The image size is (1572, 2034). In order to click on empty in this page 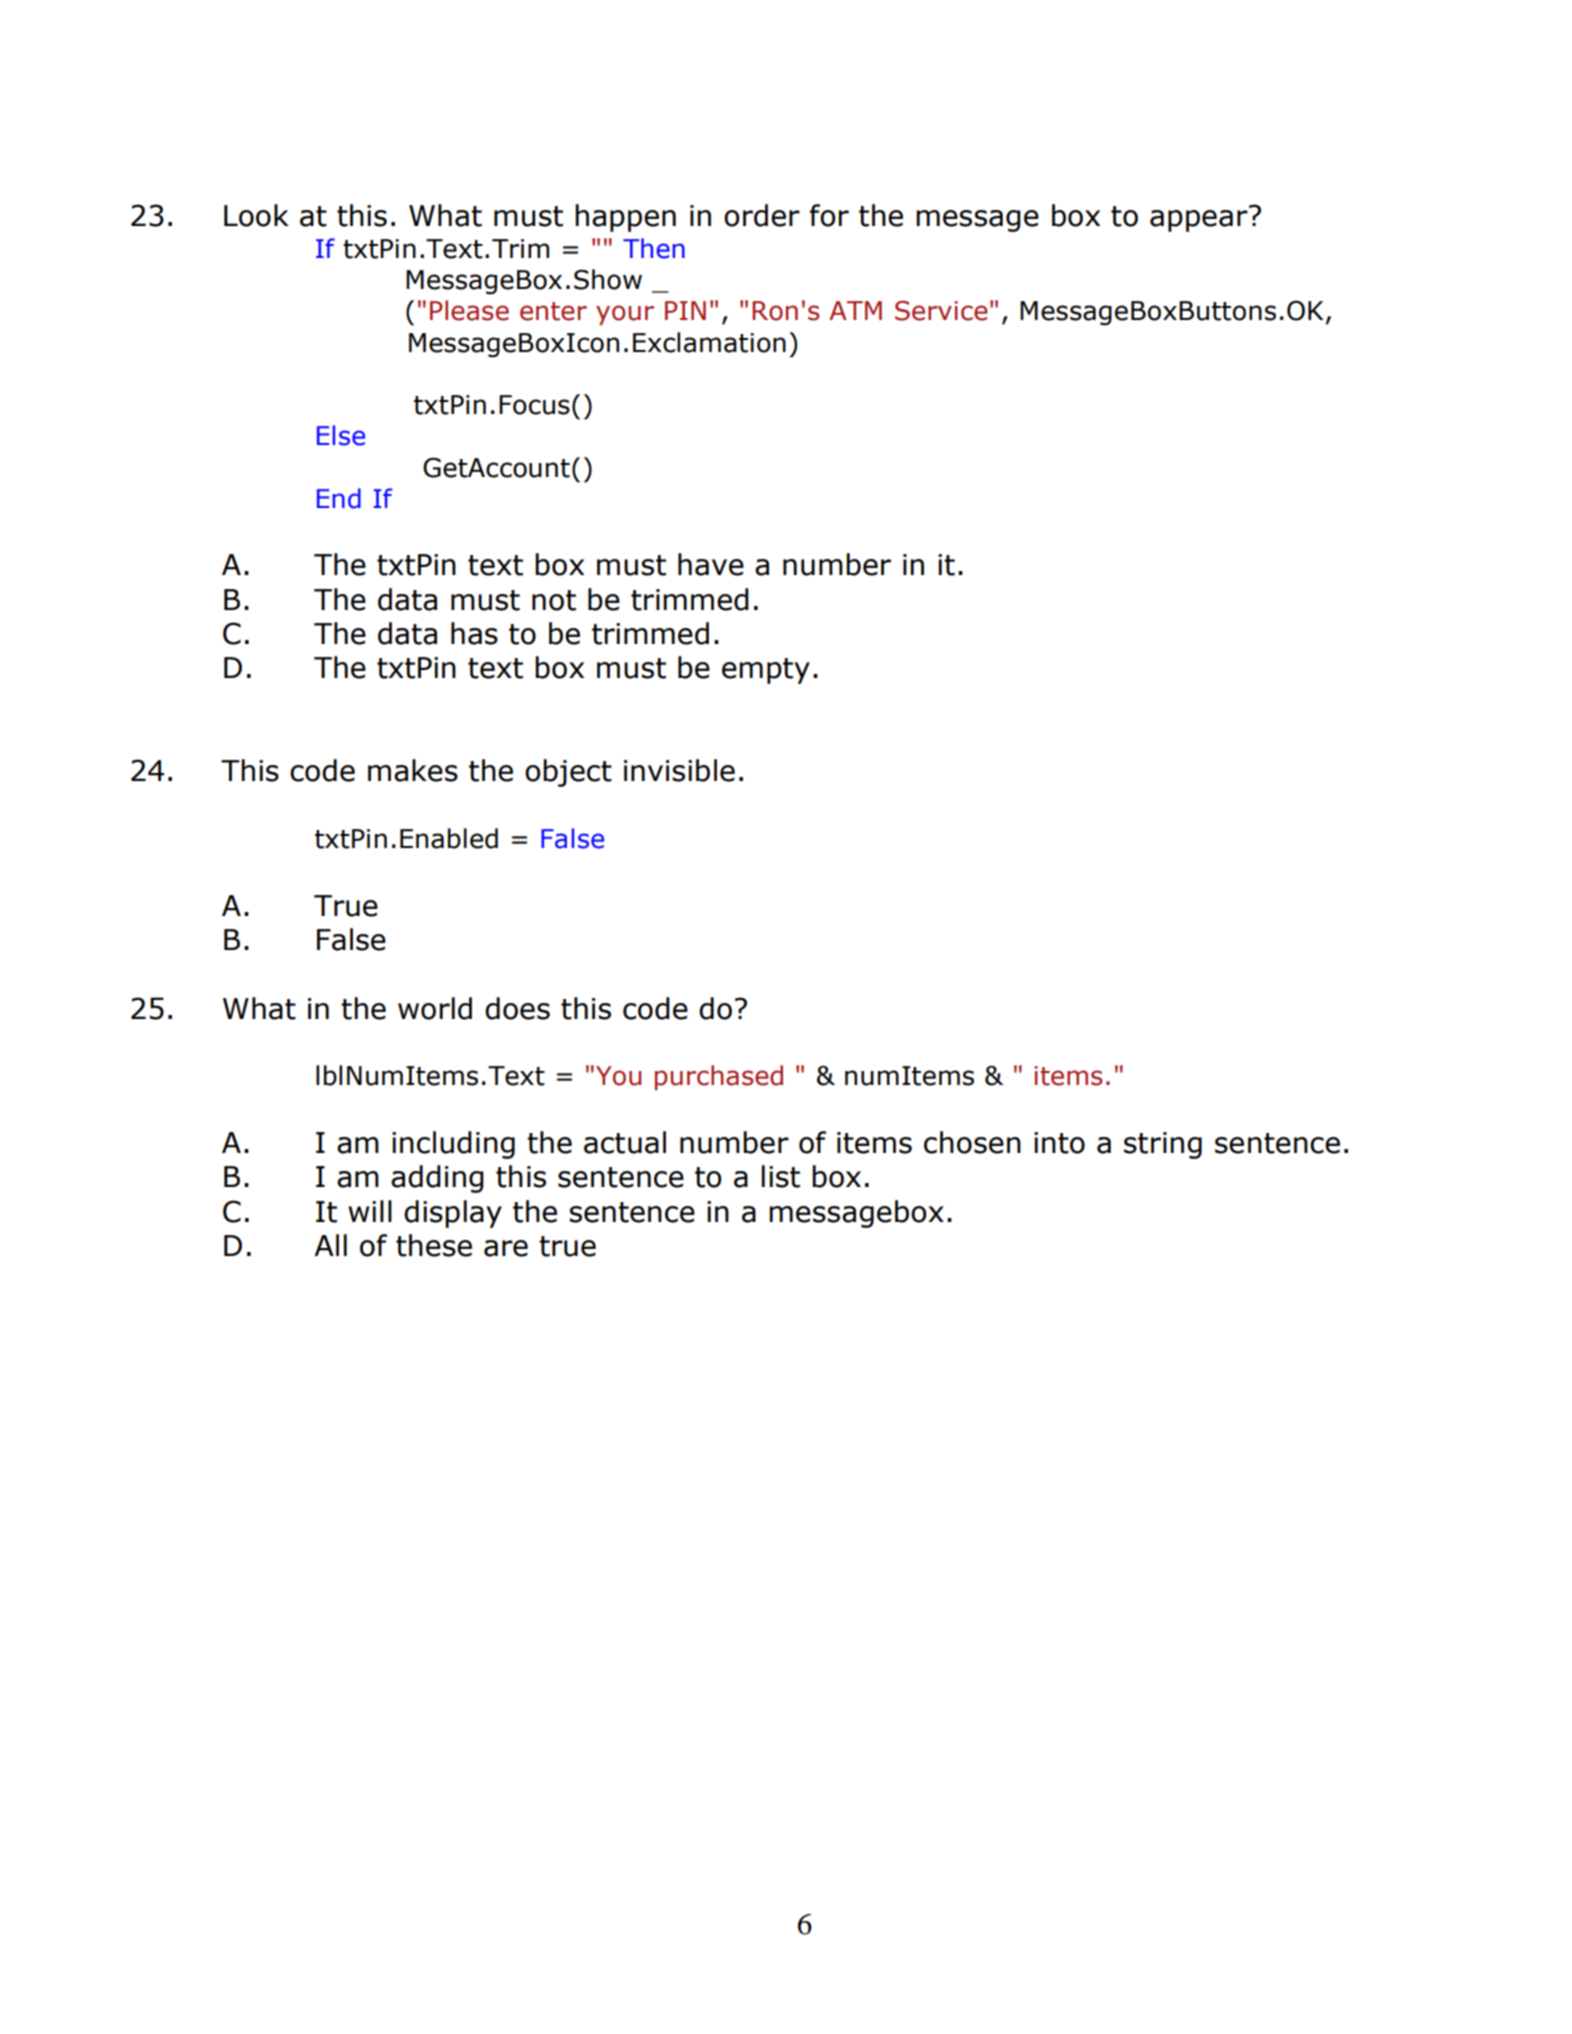, I will do `click(766, 671)`.
